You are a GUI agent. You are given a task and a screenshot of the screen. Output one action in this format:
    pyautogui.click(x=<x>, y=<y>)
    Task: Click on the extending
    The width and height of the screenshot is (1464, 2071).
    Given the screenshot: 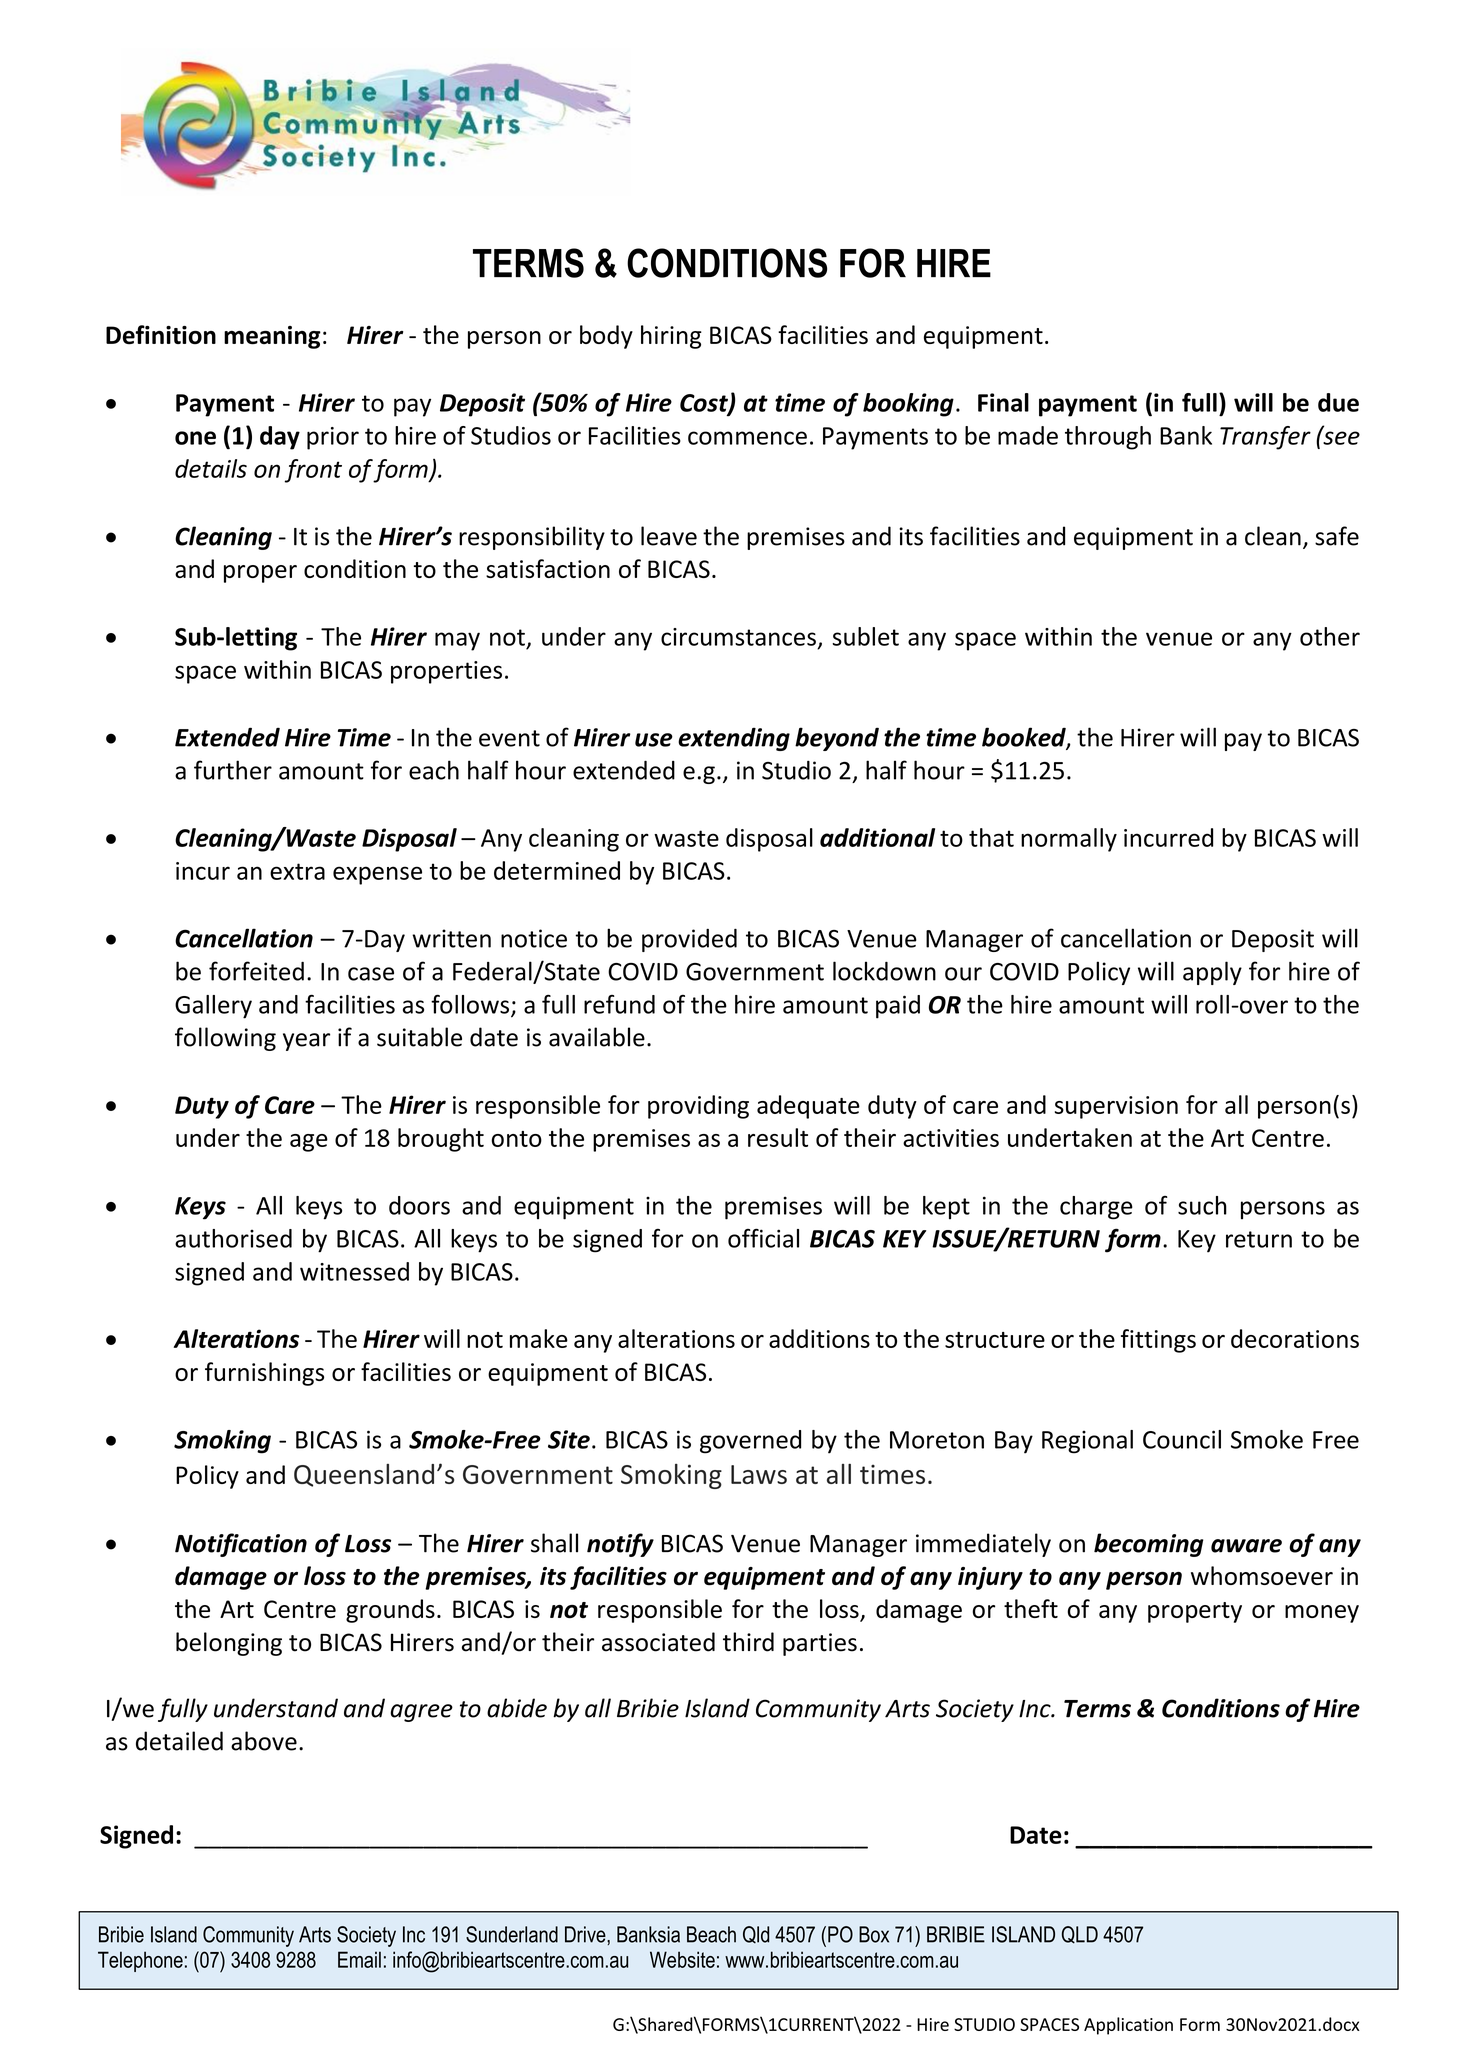 What is the action you would take?
    pyautogui.click(x=734, y=739)
